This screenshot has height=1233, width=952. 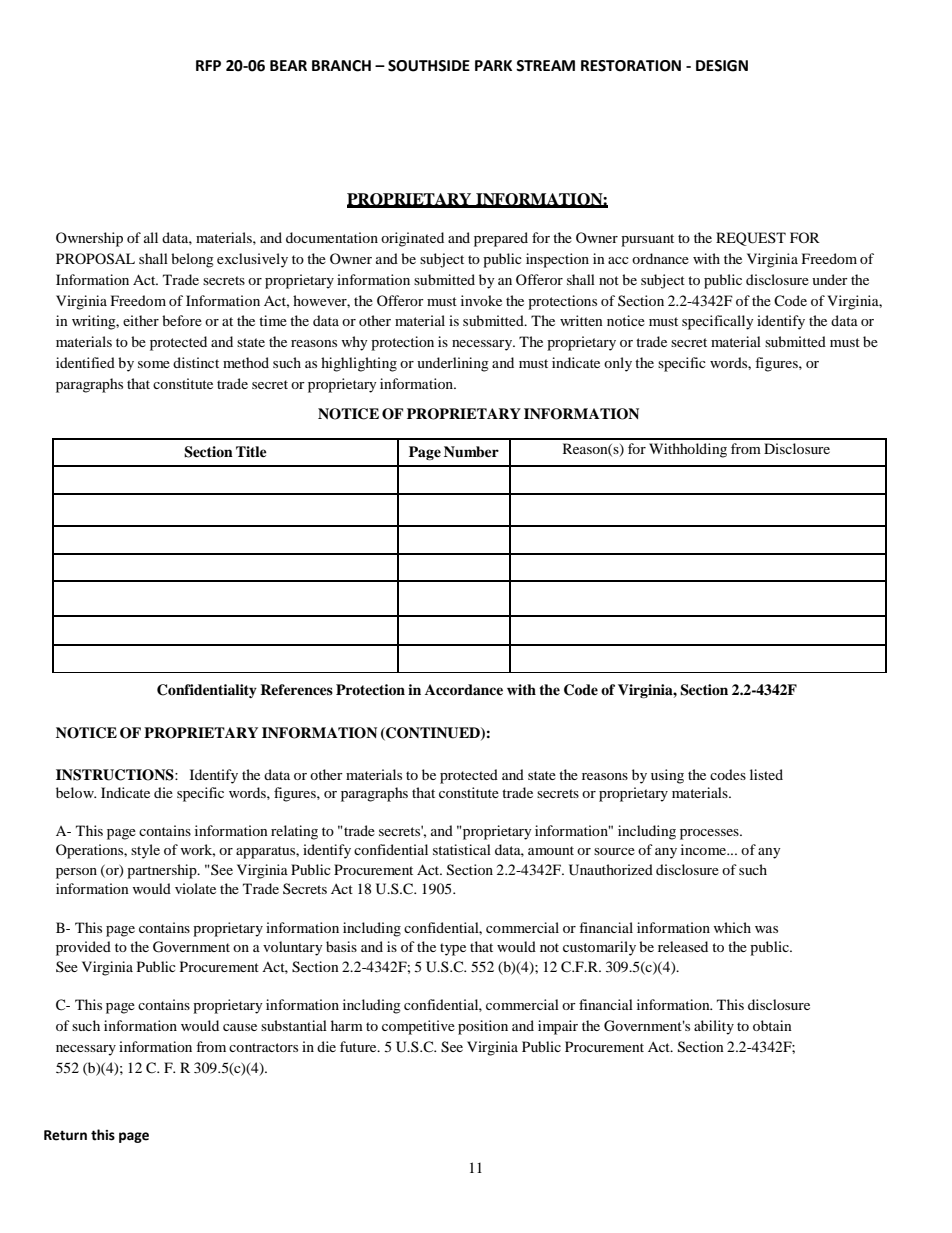 I want to click on using, so click(x=667, y=776).
